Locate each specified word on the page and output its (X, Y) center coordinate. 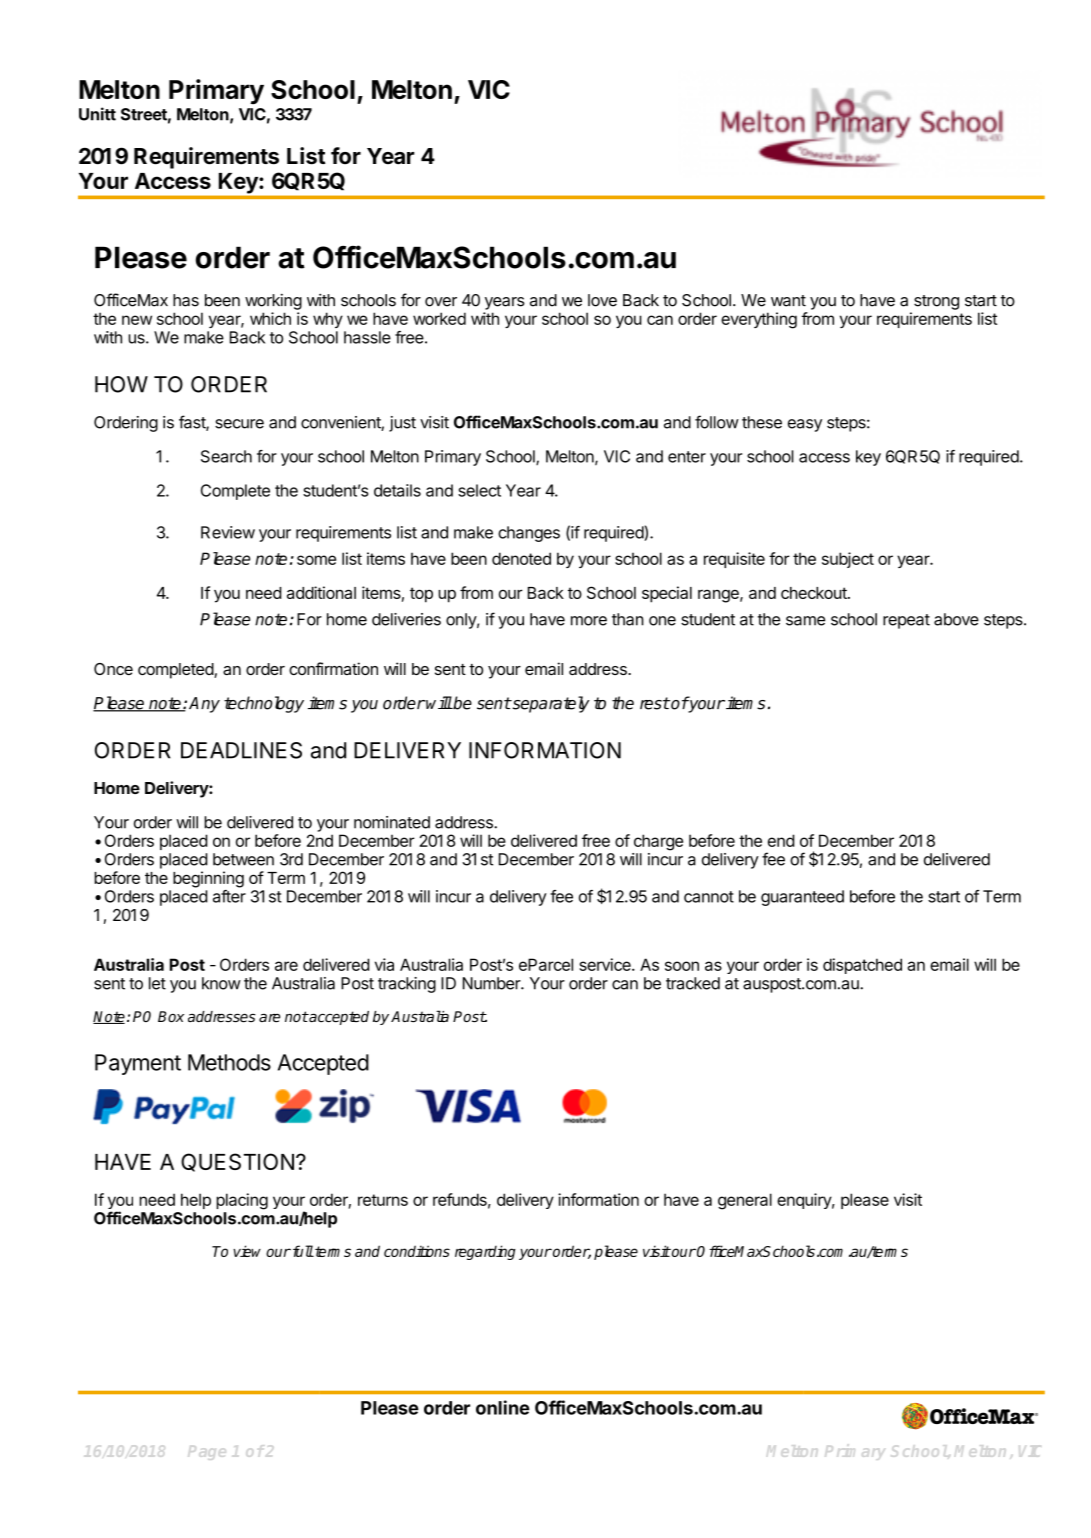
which (270, 318)
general (745, 1201)
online (503, 1407)
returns (383, 1200)
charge (658, 842)
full (302, 1251)
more (589, 621)
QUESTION (237, 1162)
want (788, 301)
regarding (485, 1252)
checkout (815, 593)
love (602, 300)
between (243, 859)
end (781, 840)
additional (321, 592)
